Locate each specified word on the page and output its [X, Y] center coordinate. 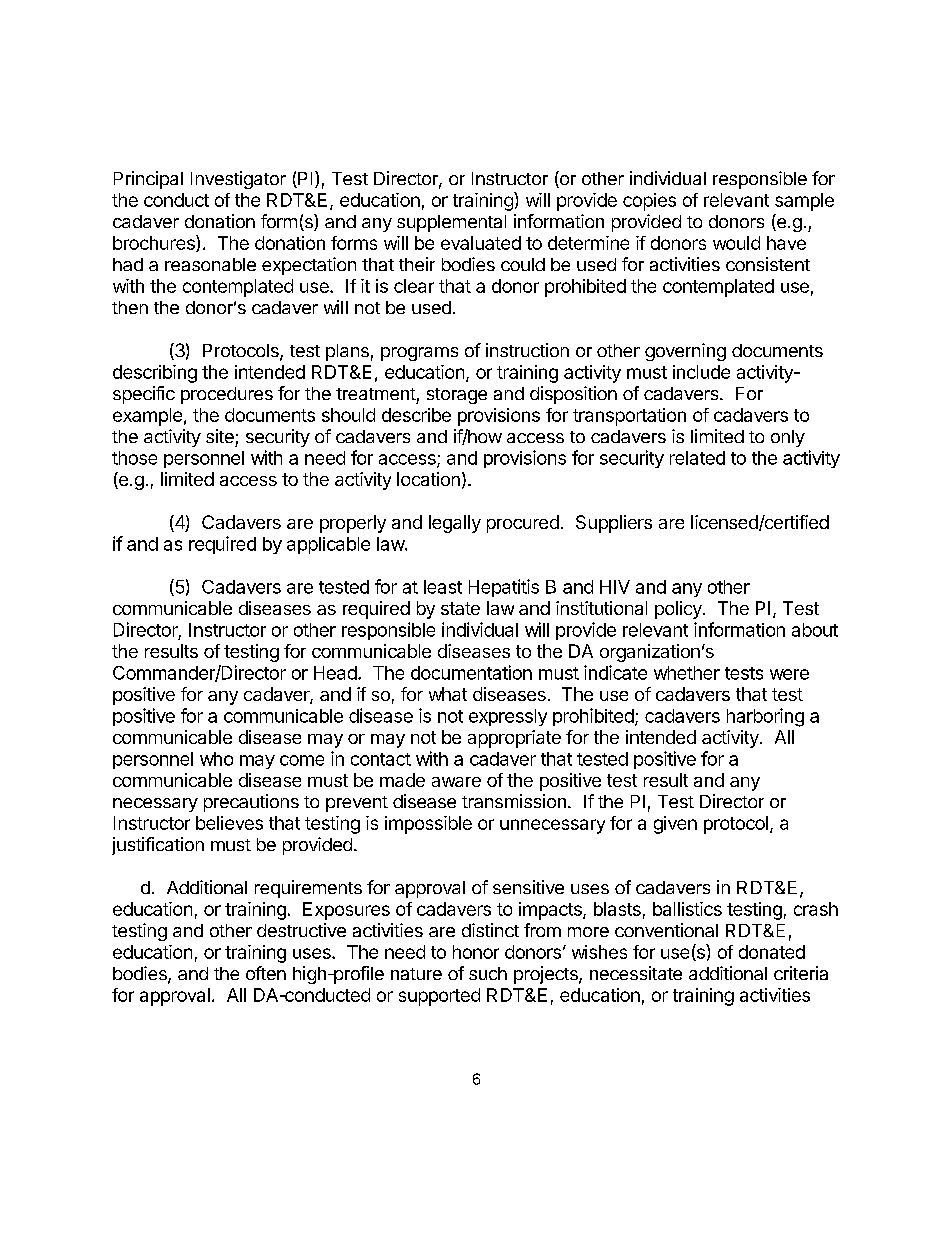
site [220, 436]
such [488, 973]
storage [457, 396]
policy [679, 610]
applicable [328, 545]
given [675, 825]
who [216, 759]
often [266, 973]
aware [456, 782]
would [736, 243]
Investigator [238, 180]
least [443, 587]
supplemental [451, 223]
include [701, 372]
